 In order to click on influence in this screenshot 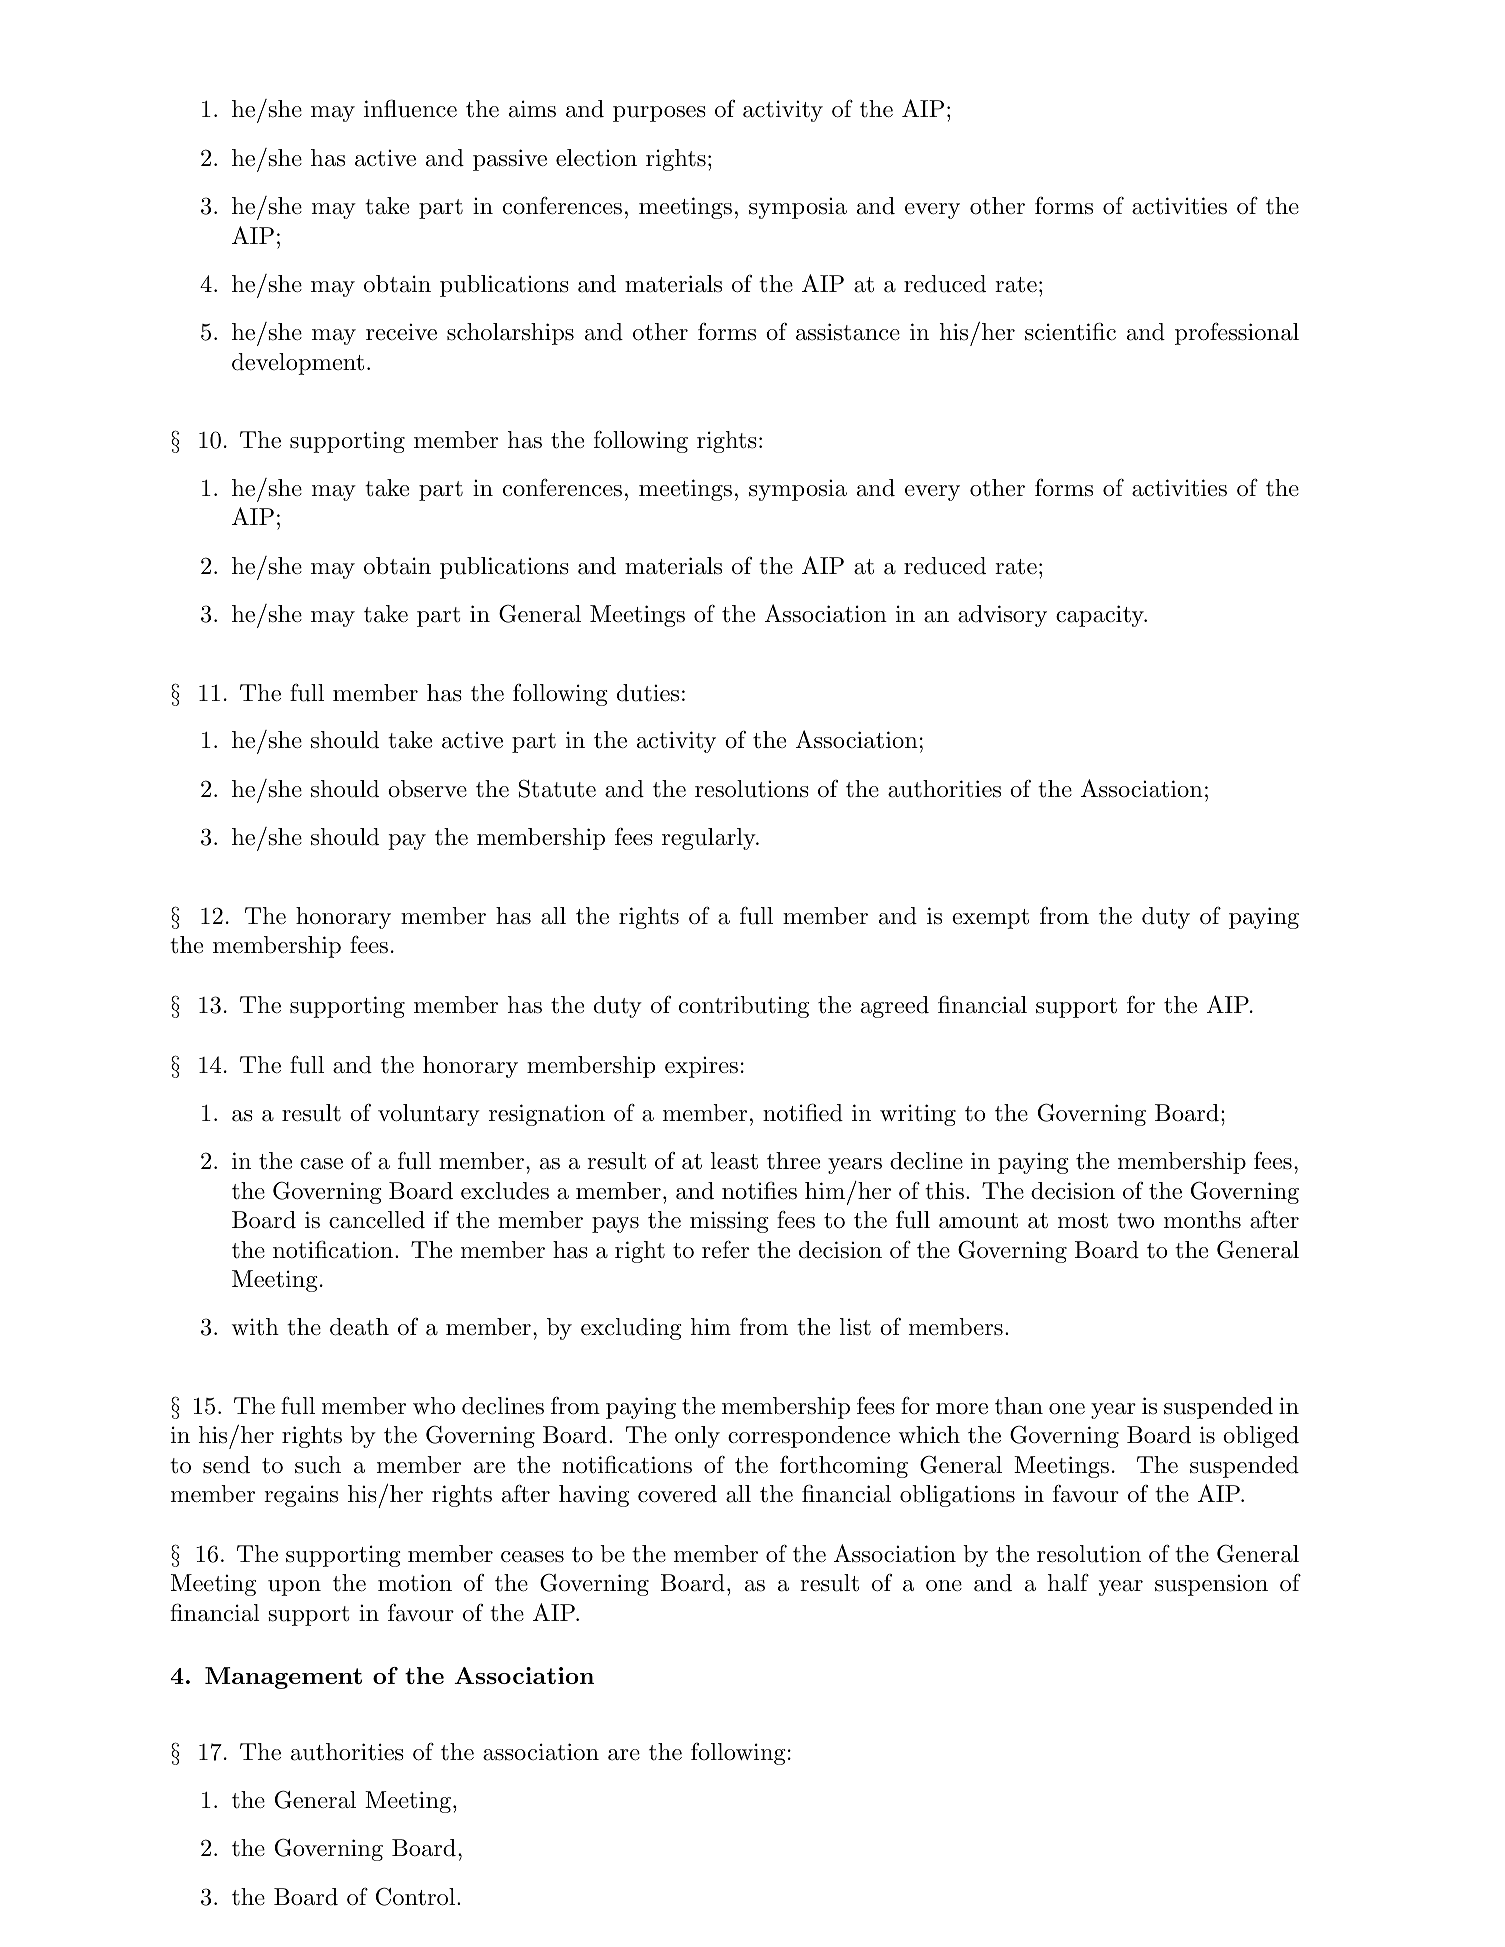, I will do `click(410, 108)`.
